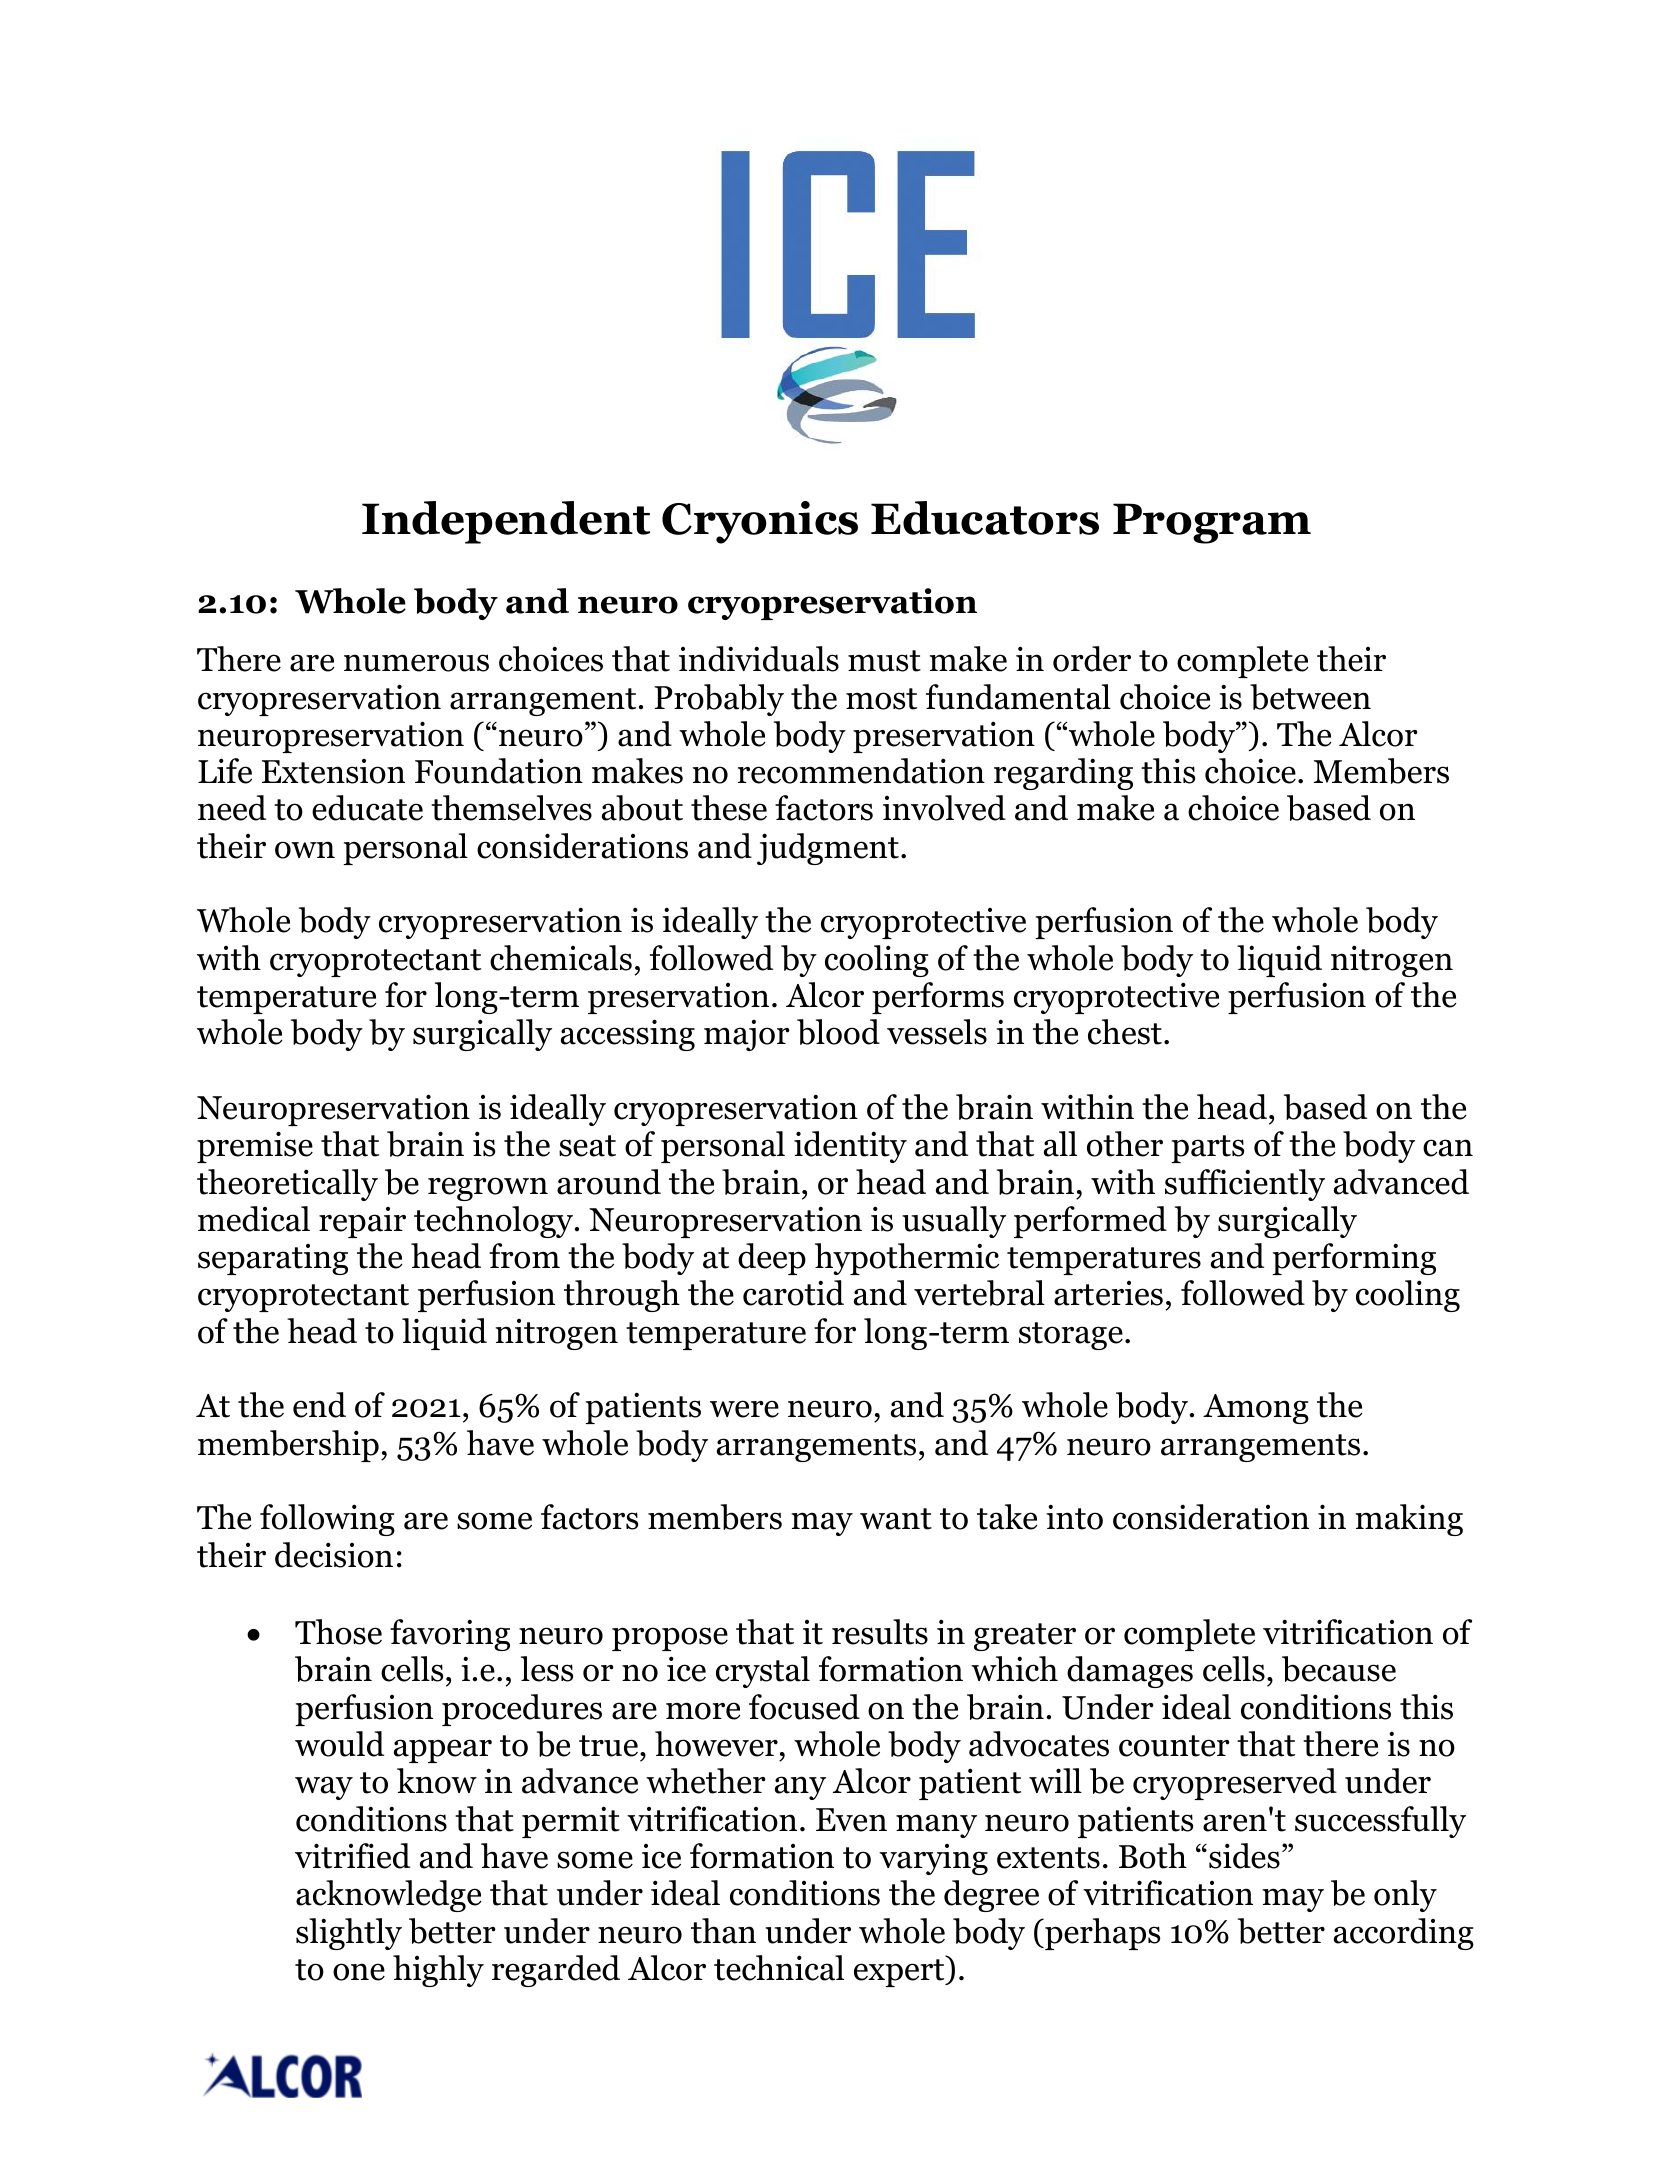 The height and width of the screenshot is (2167, 1674). What do you see at coordinates (506, 522) in the screenshot?
I see `Independent` at bounding box center [506, 522].
